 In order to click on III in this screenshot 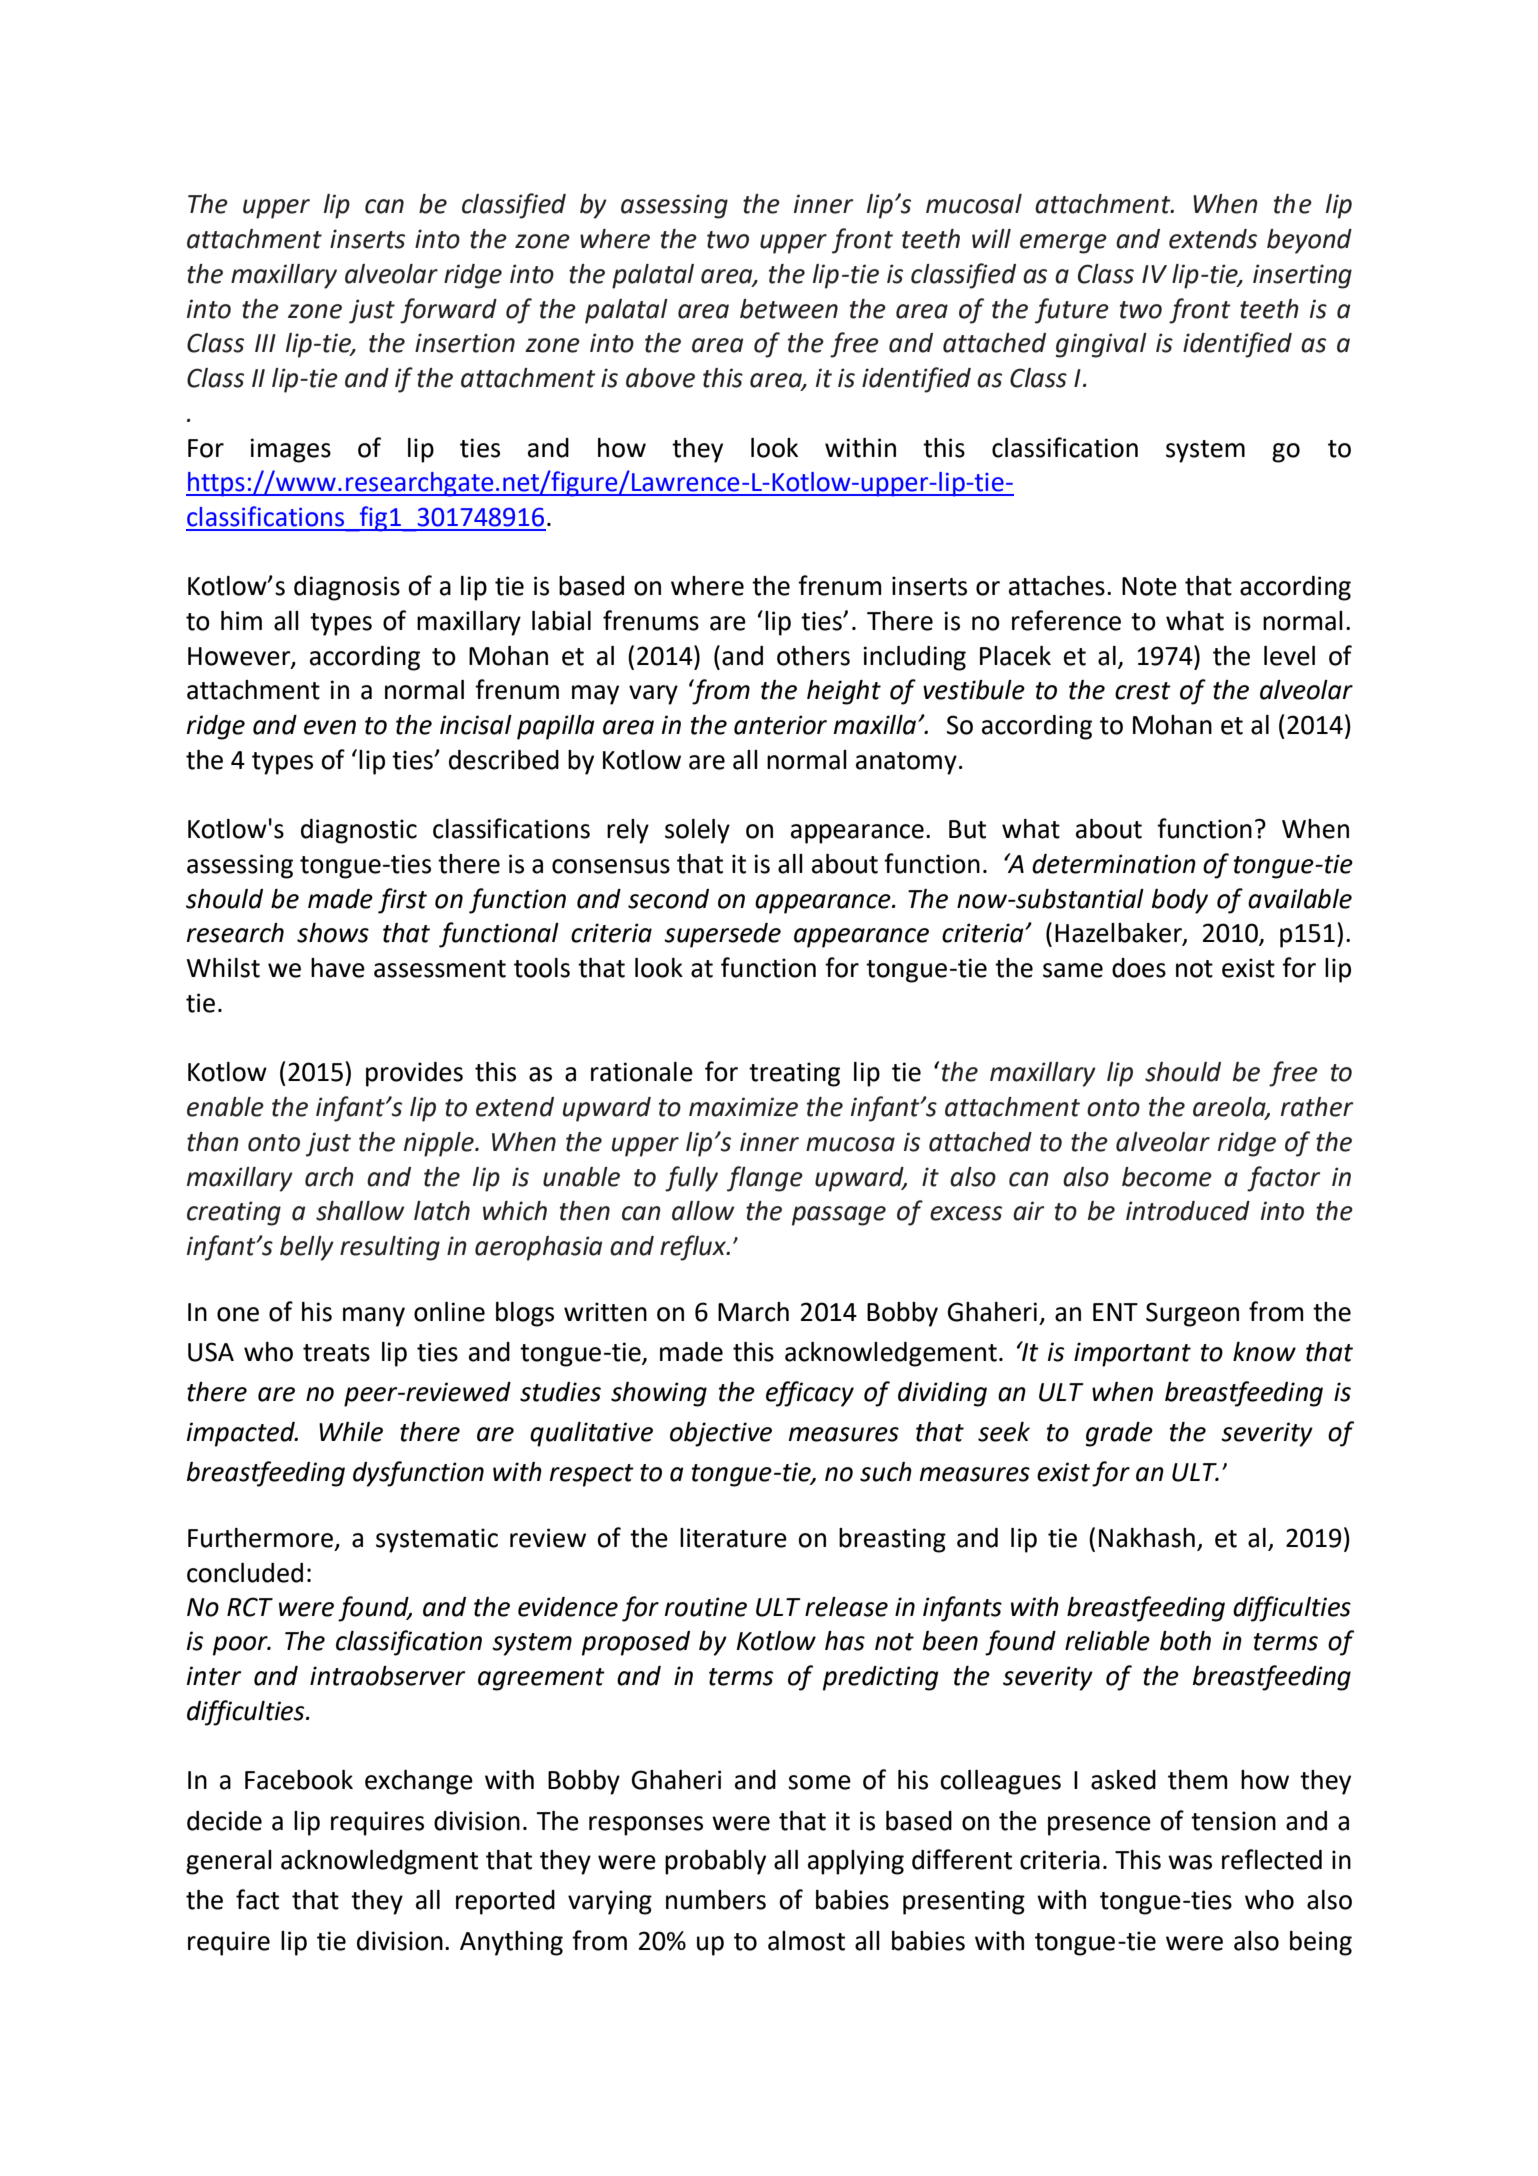, I will do `click(265, 343)`.
